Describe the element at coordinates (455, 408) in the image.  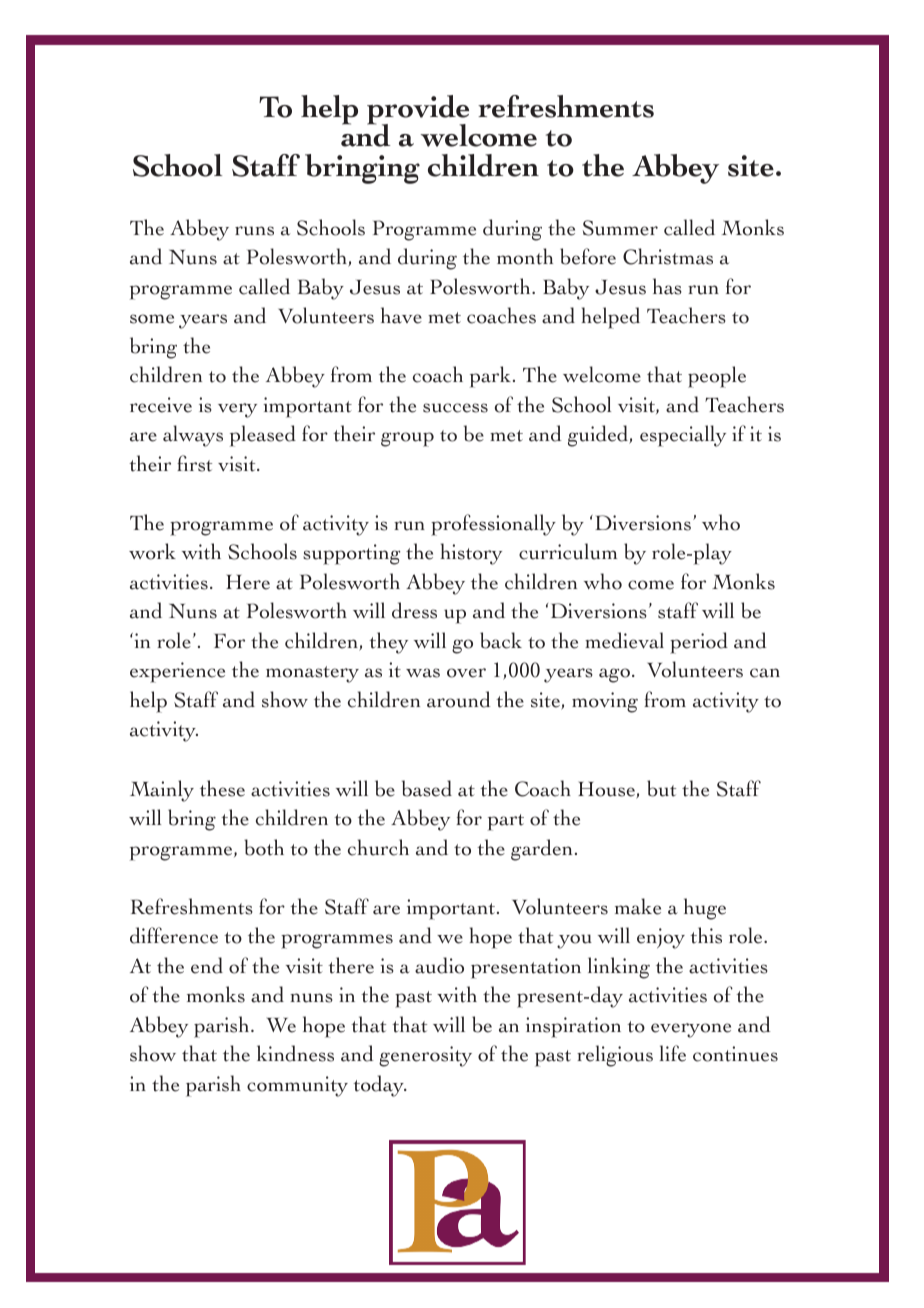
I see `success` at that location.
